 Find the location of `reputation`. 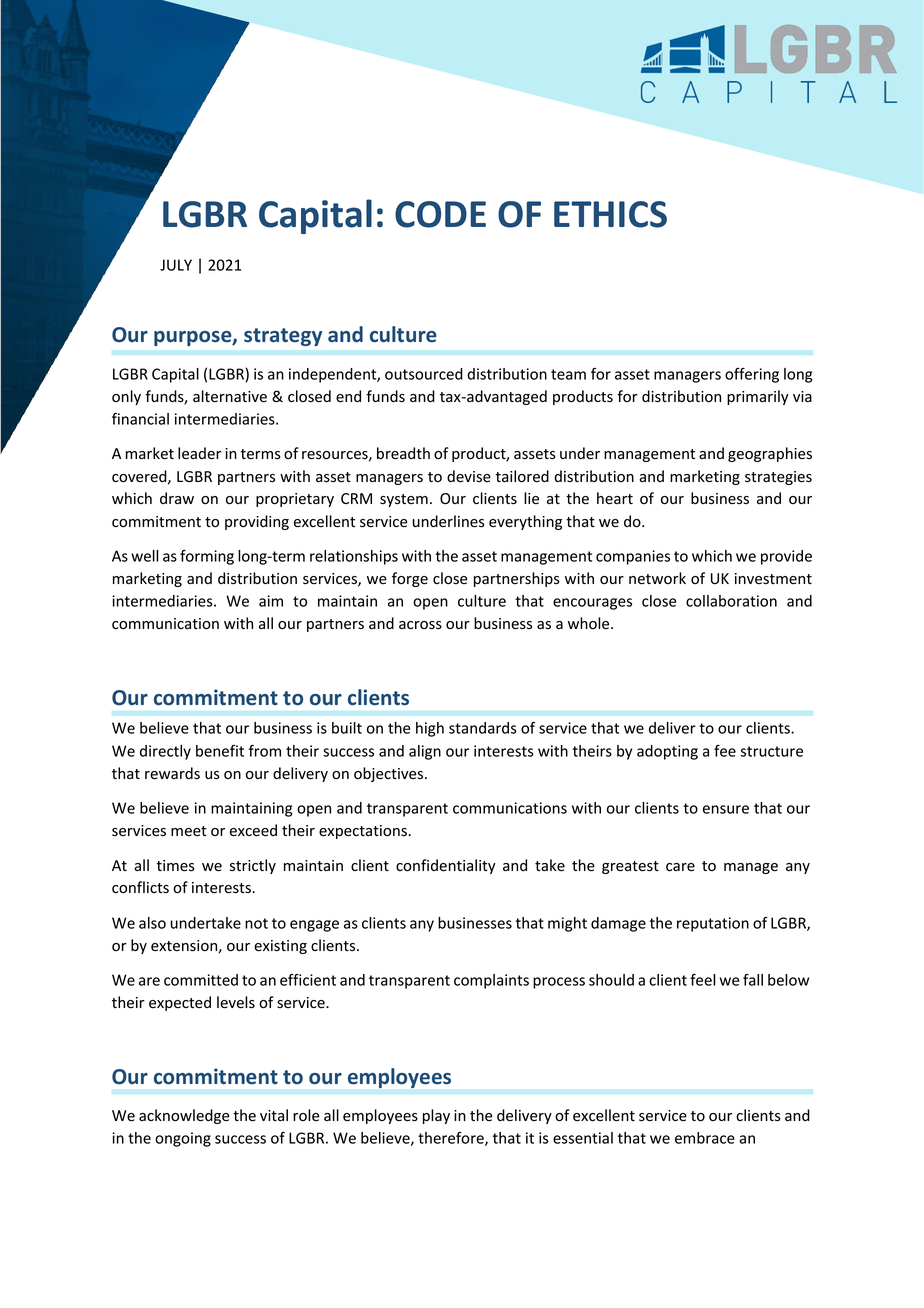

reputation is located at coordinates (713, 924).
